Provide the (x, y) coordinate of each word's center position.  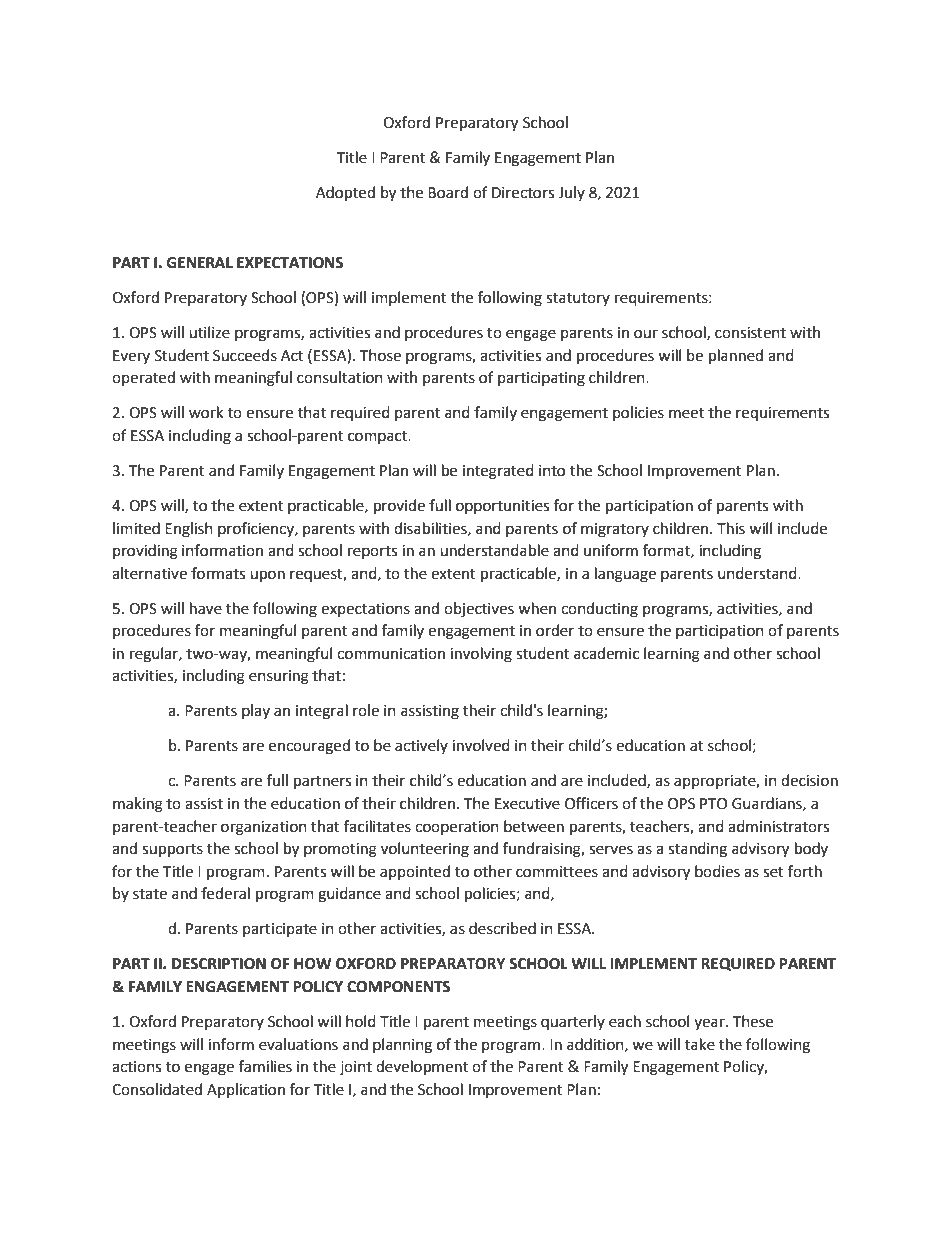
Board (448, 192)
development (422, 1068)
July (571, 193)
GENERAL (200, 263)
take (700, 1044)
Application (246, 1090)
